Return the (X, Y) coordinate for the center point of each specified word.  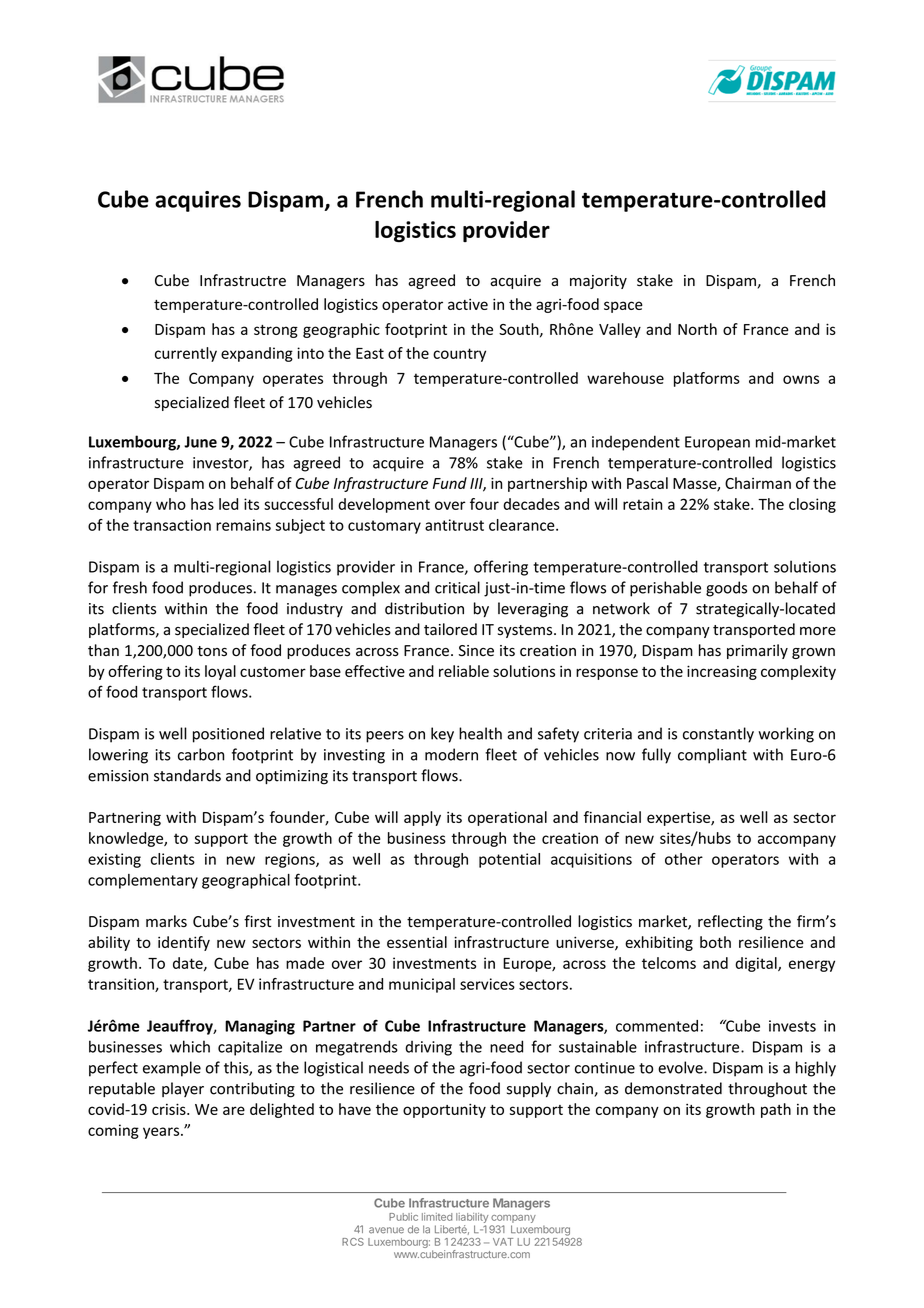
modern (451, 754)
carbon (201, 754)
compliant (712, 756)
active (468, 304)
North (697, 329)
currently (186, 354)
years (162, 1133)
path (776, 1110)
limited (437, 1217)
